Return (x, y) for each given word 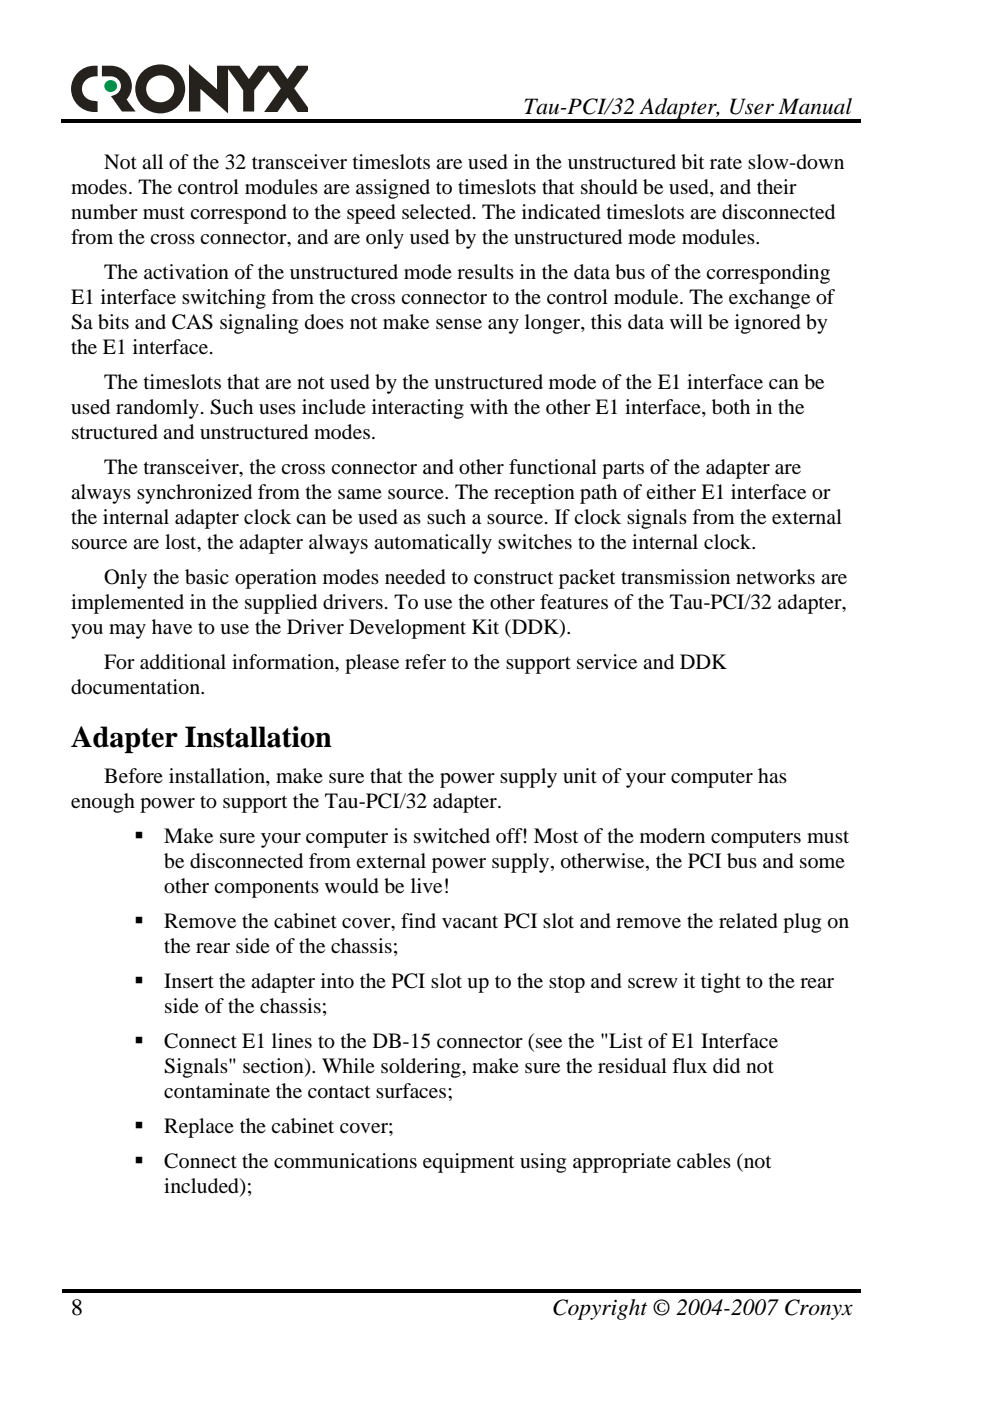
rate (726, 163)
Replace (199, 1128)
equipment (468, 1163)
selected (438, 211)
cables (704, 1161)
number (104, 212)
